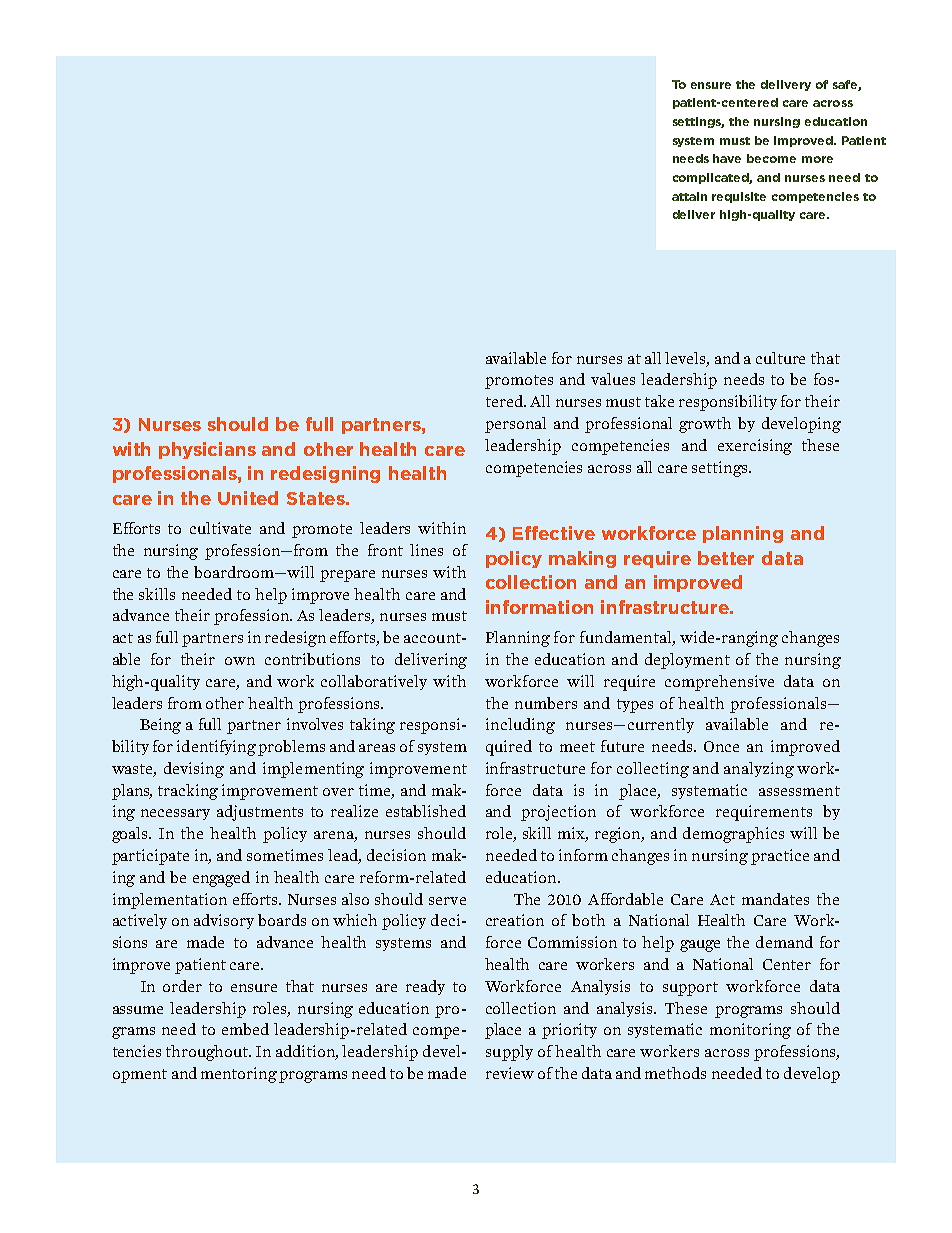 The height and width of the screenshot is (1233, 952). Describe the element at coordinates (739, 197) in the screenshot. I see `requisite` at that location.
